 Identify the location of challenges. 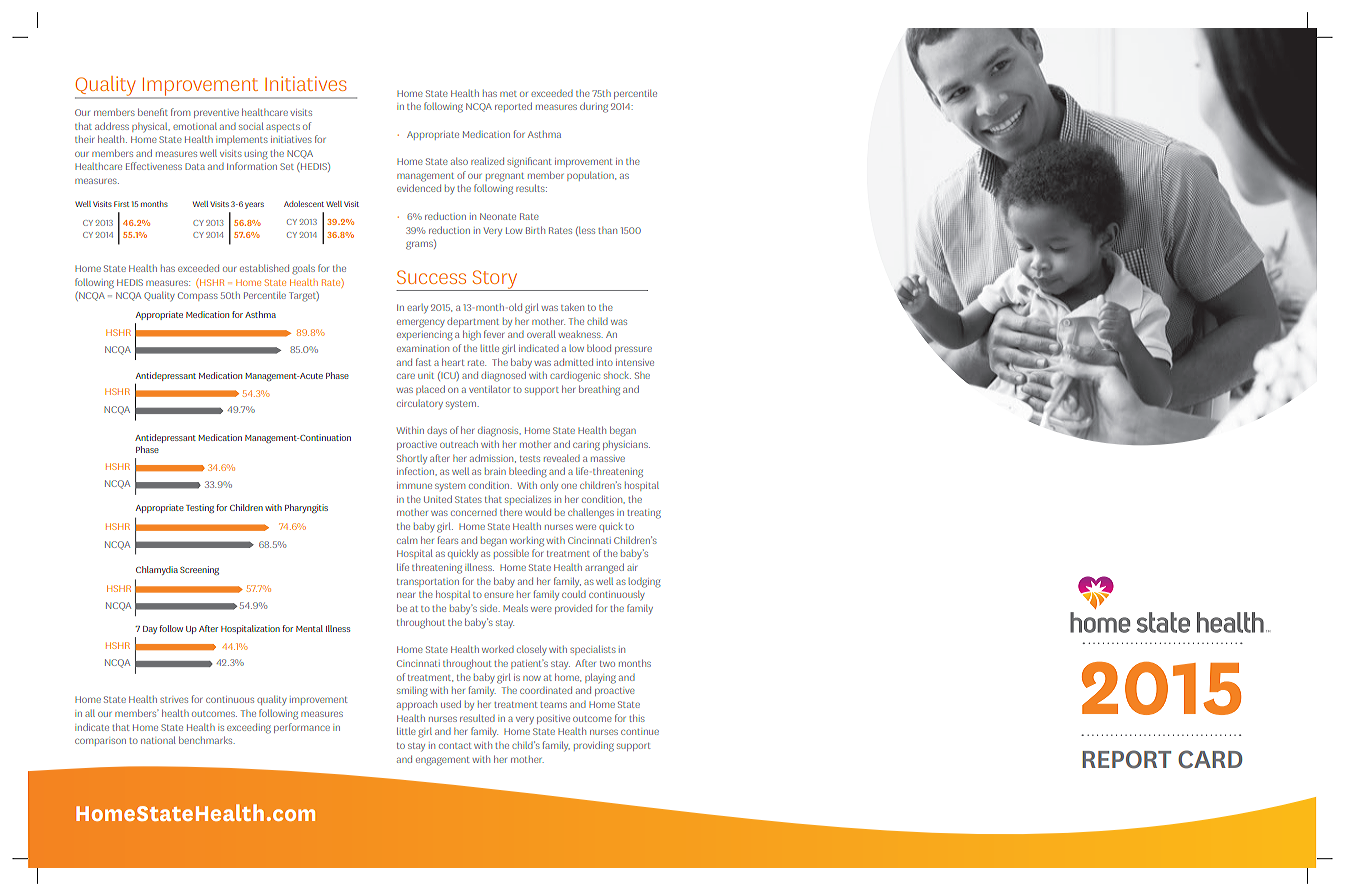
(591, 513).
